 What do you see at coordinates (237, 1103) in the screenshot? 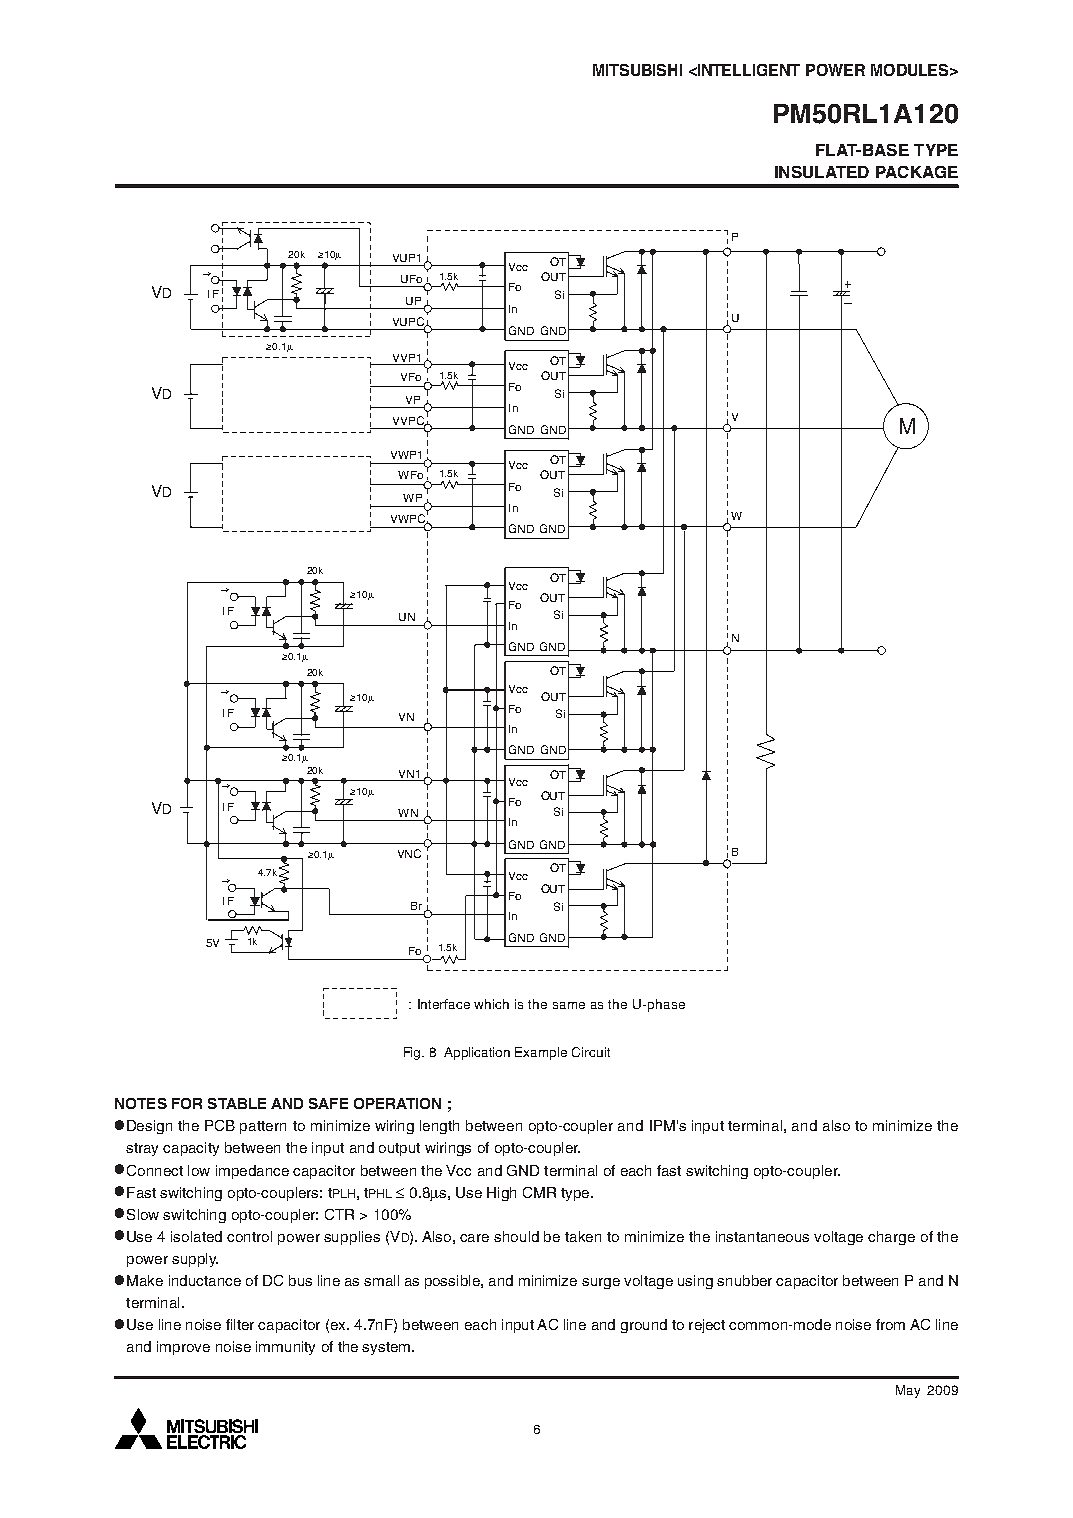
I see `STABLE` at bounding box center [237, 1103].
